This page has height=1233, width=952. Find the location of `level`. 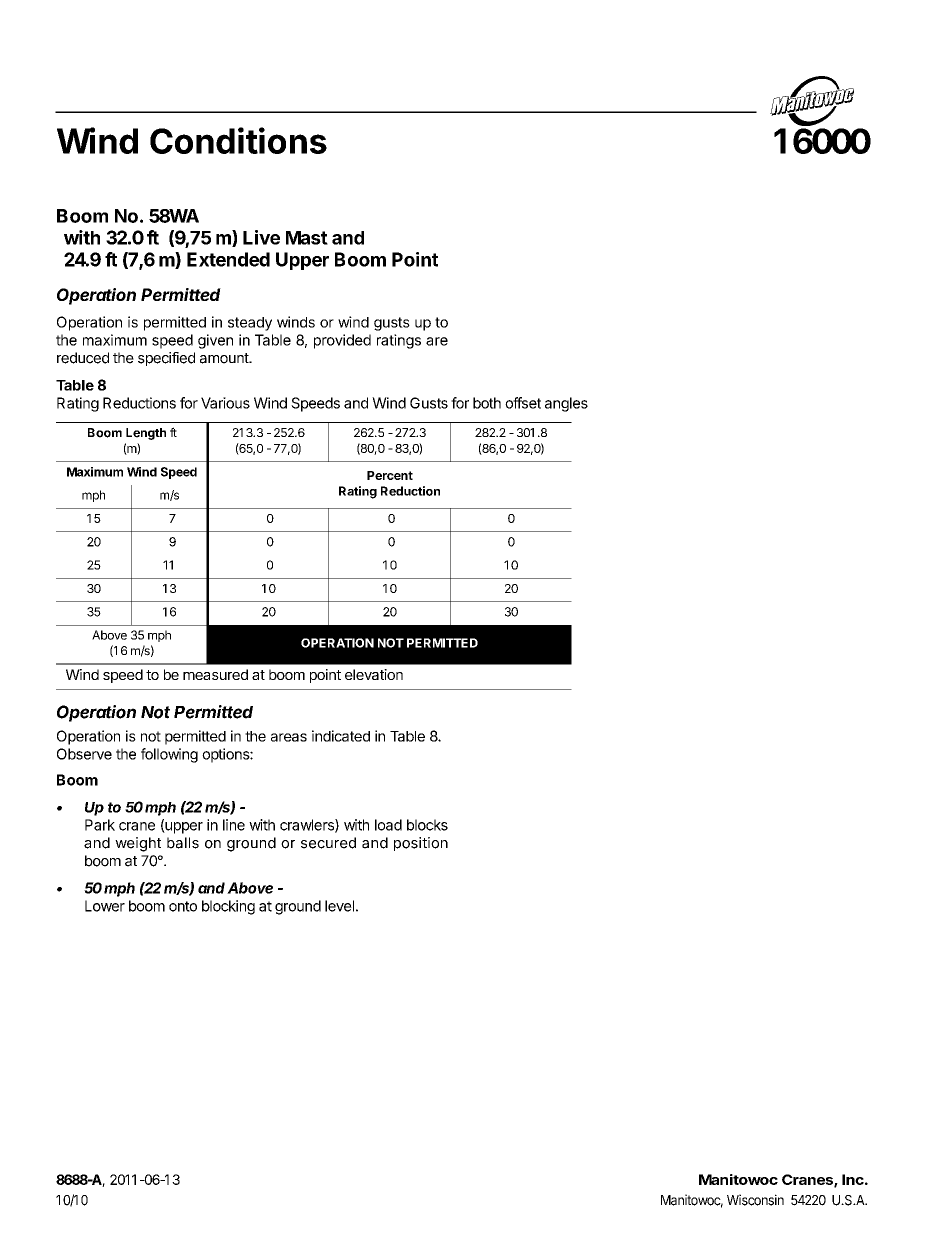

level is located at coordinates (339, 906).
